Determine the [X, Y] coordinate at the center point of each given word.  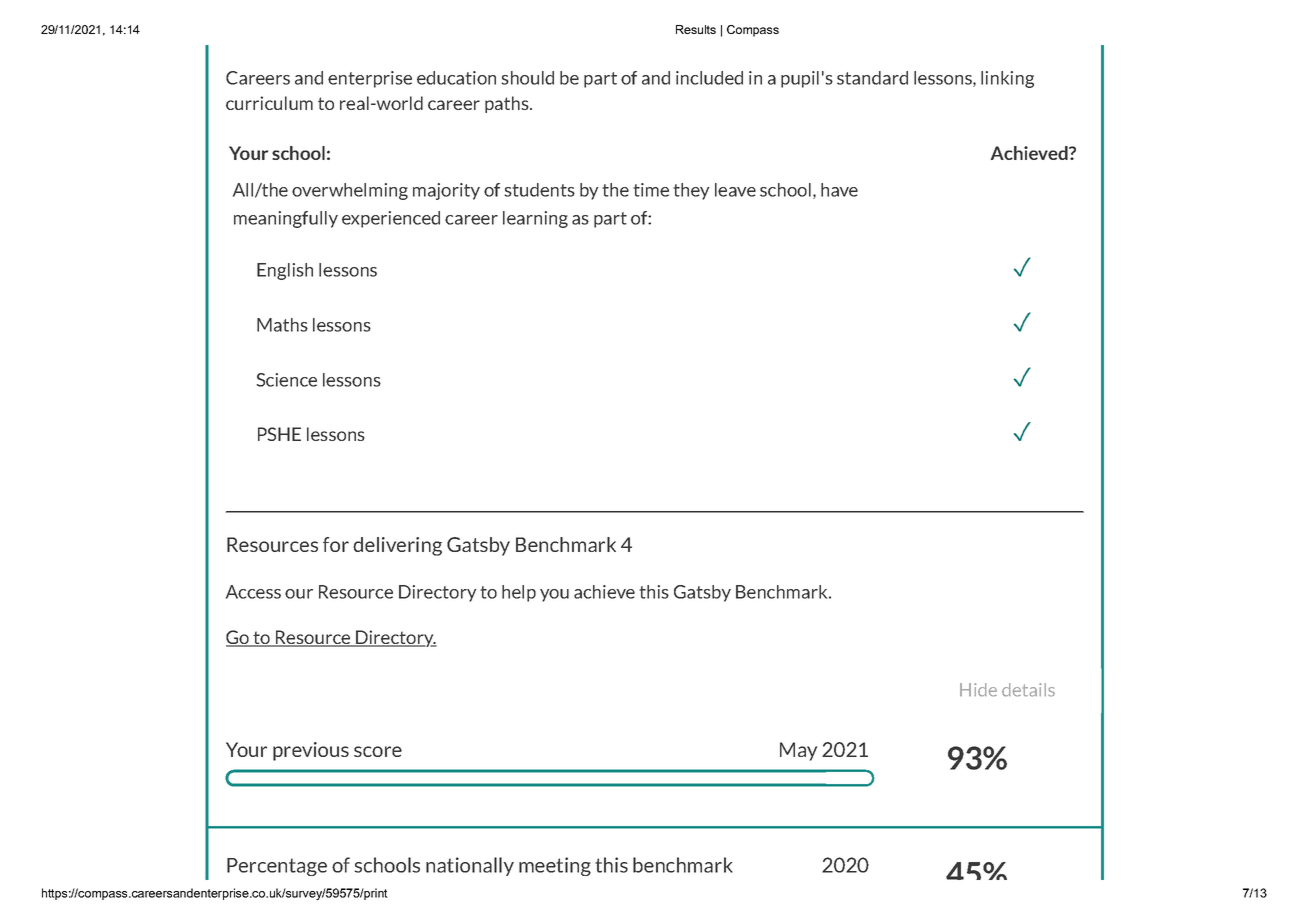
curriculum [269, 103]
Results [696, 29]
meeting [555, 866]
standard [872, 78]
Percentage [277, 867]
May [798, 751]
